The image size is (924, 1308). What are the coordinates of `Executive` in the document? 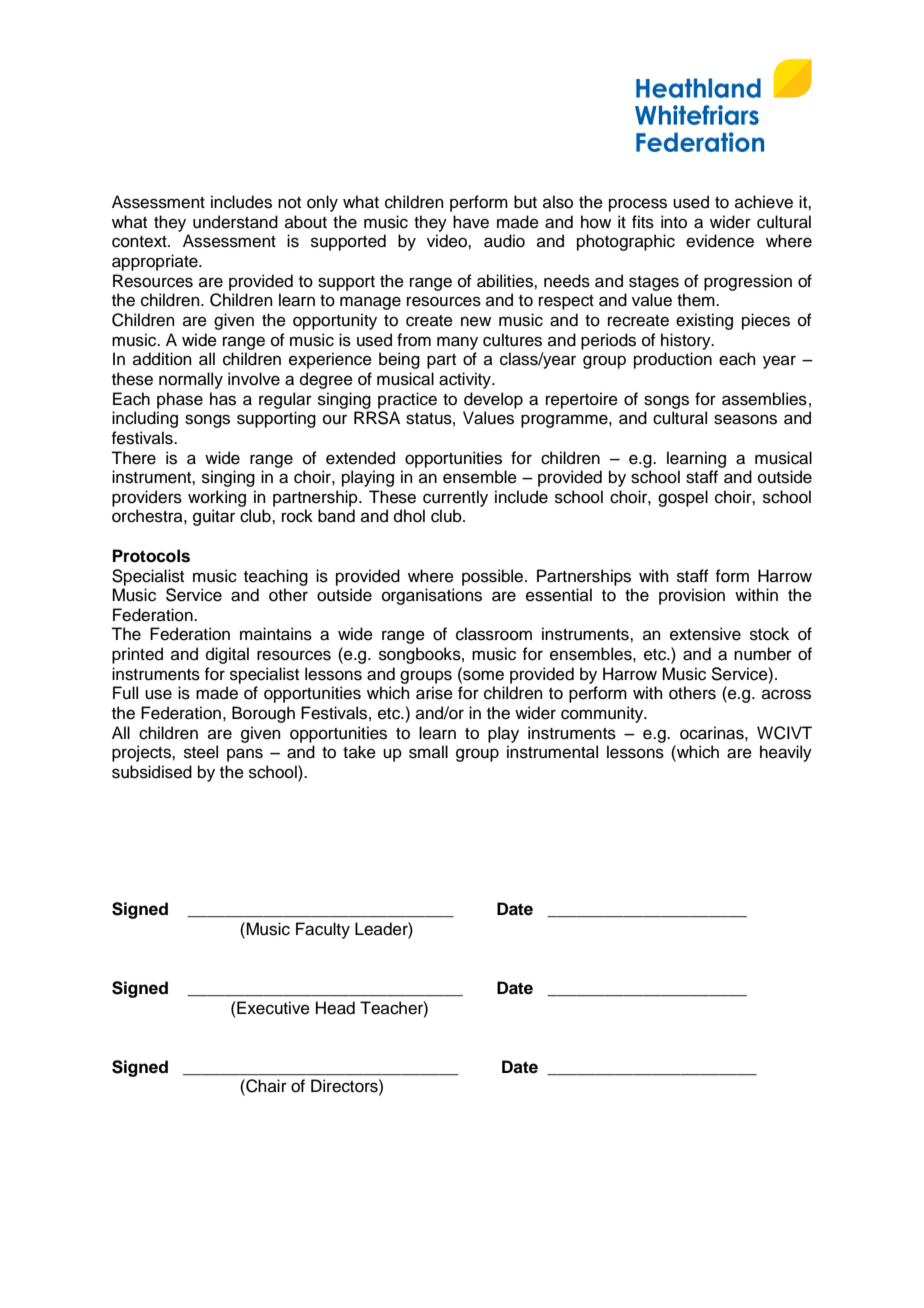 It's located at (272, 1008).
